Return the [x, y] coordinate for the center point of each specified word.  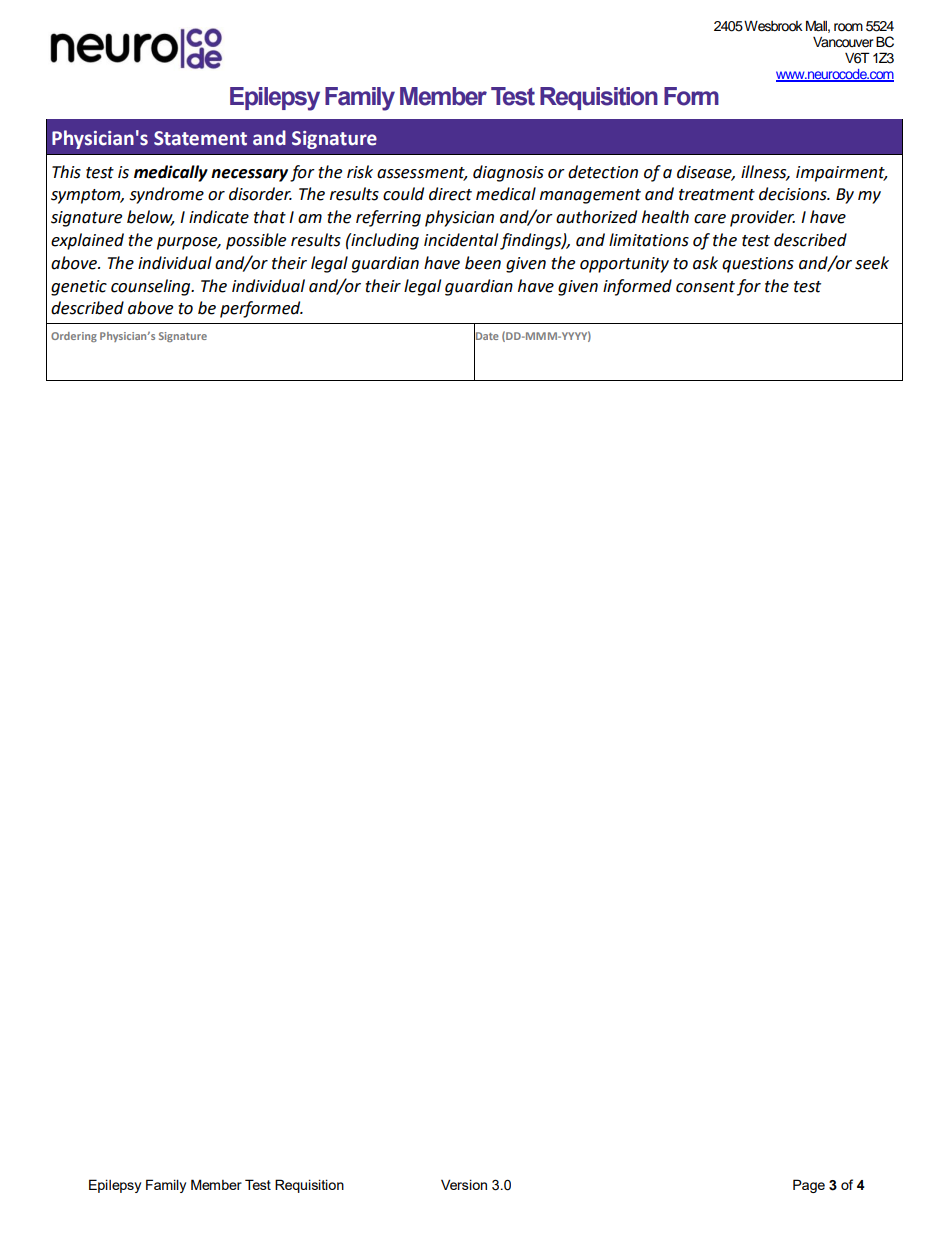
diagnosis [508, 173]
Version [464, 1184]
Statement [200, 138]
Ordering [74, 337]
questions [758, 265]
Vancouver [843, 42]
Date [486, 336]
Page [809, 1186]
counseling [152, 287]
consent [705, 287]
